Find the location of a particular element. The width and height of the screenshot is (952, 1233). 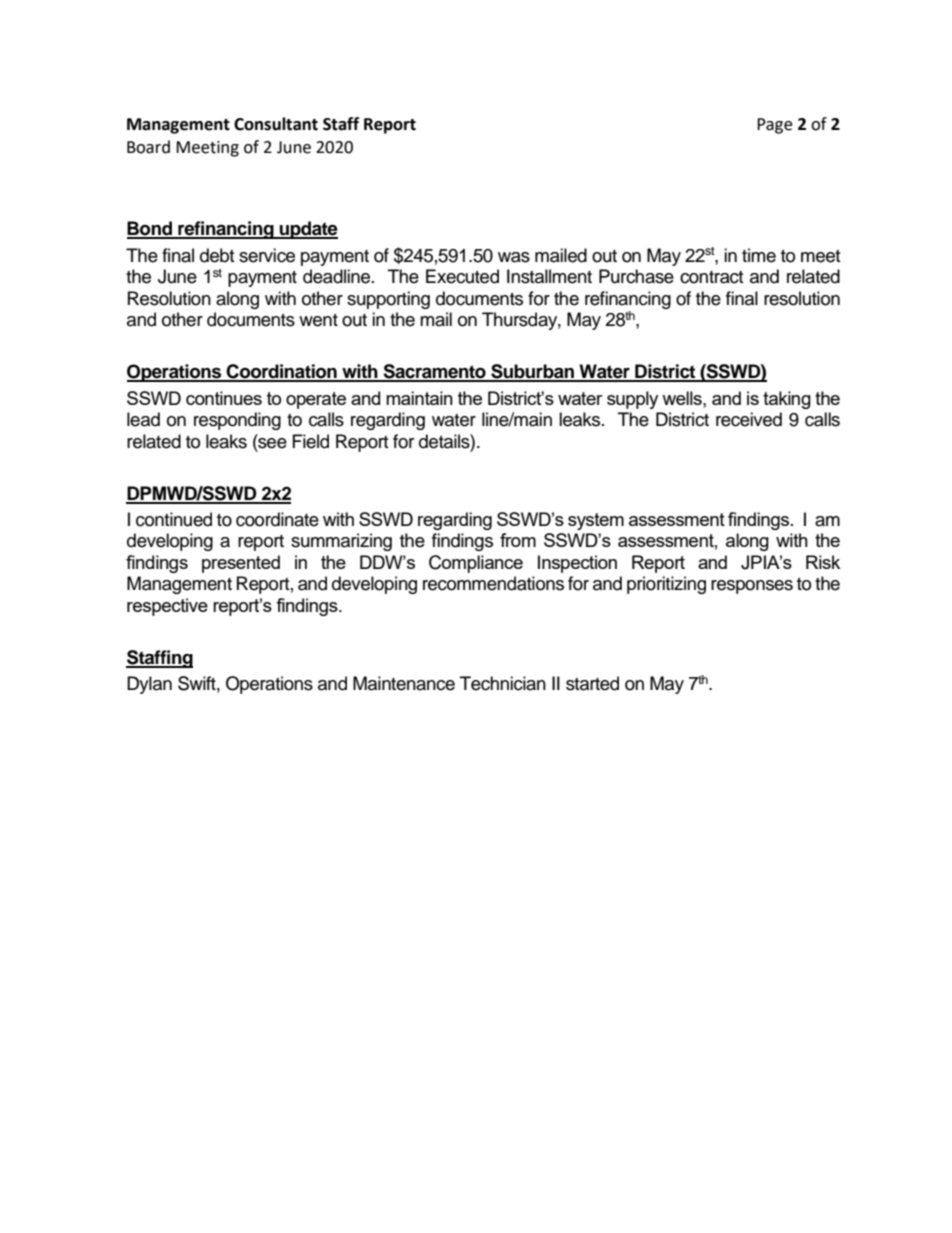

contract is located at coordinates (711, 277).
